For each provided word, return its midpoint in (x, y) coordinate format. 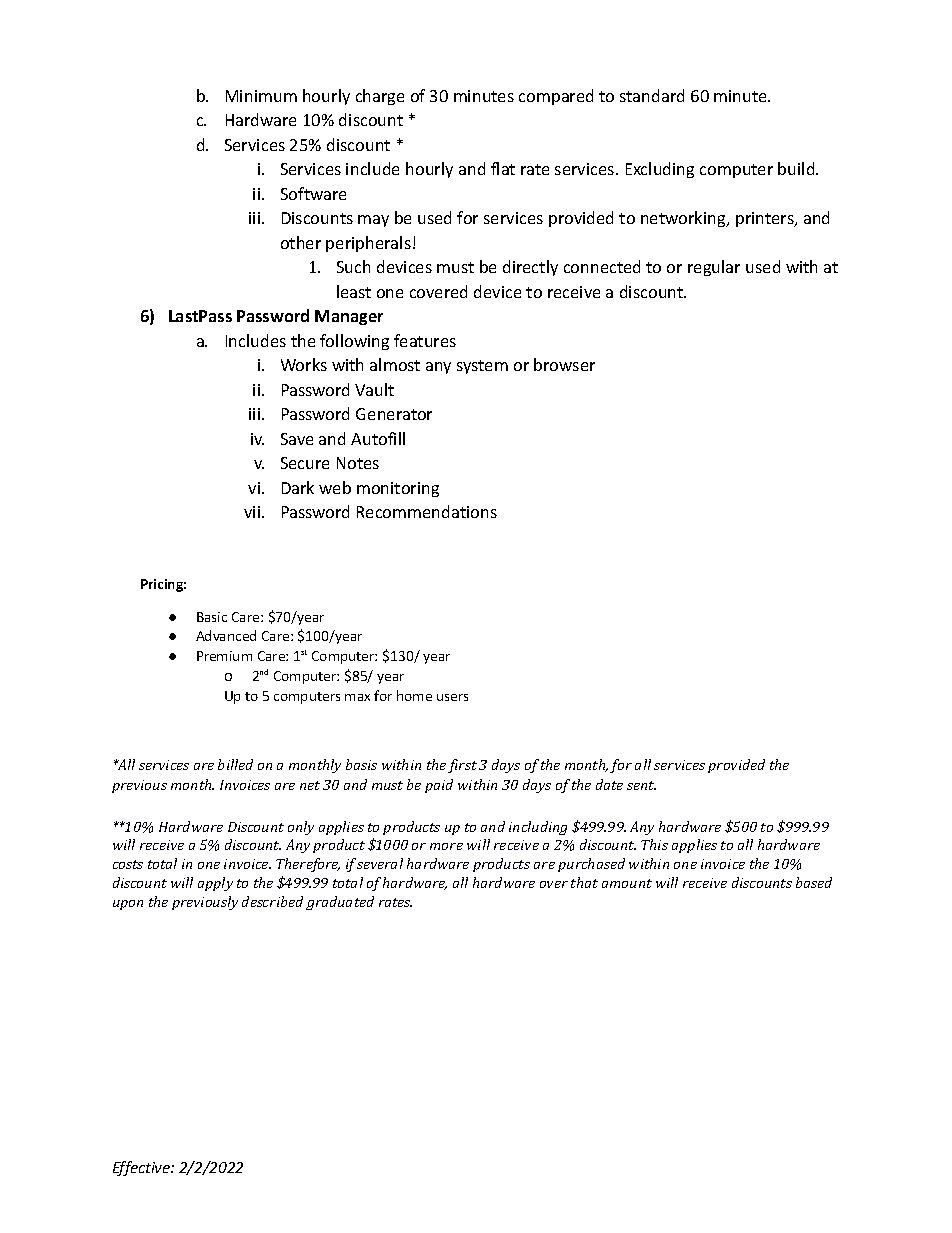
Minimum (261, 96)
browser (564, 364)
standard (652, 95)
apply (215, 884)
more (446, 846)
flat (503, 168)
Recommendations (427, 511)
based (814, 882)
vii (253, 512)
